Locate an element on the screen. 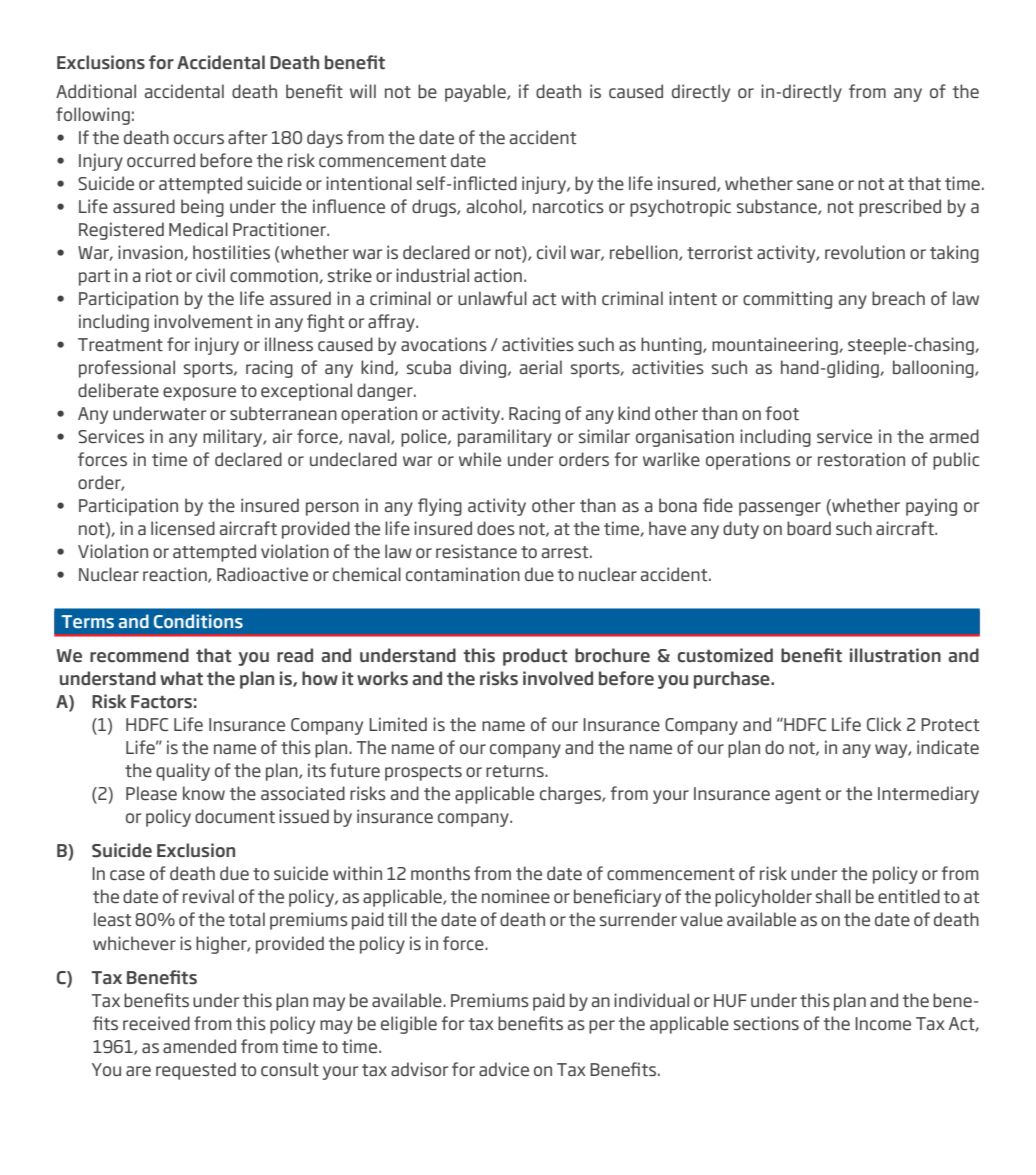 The width and height of the screenshot is (1036, 1175). amended is located at coordinates (199, 1046).
